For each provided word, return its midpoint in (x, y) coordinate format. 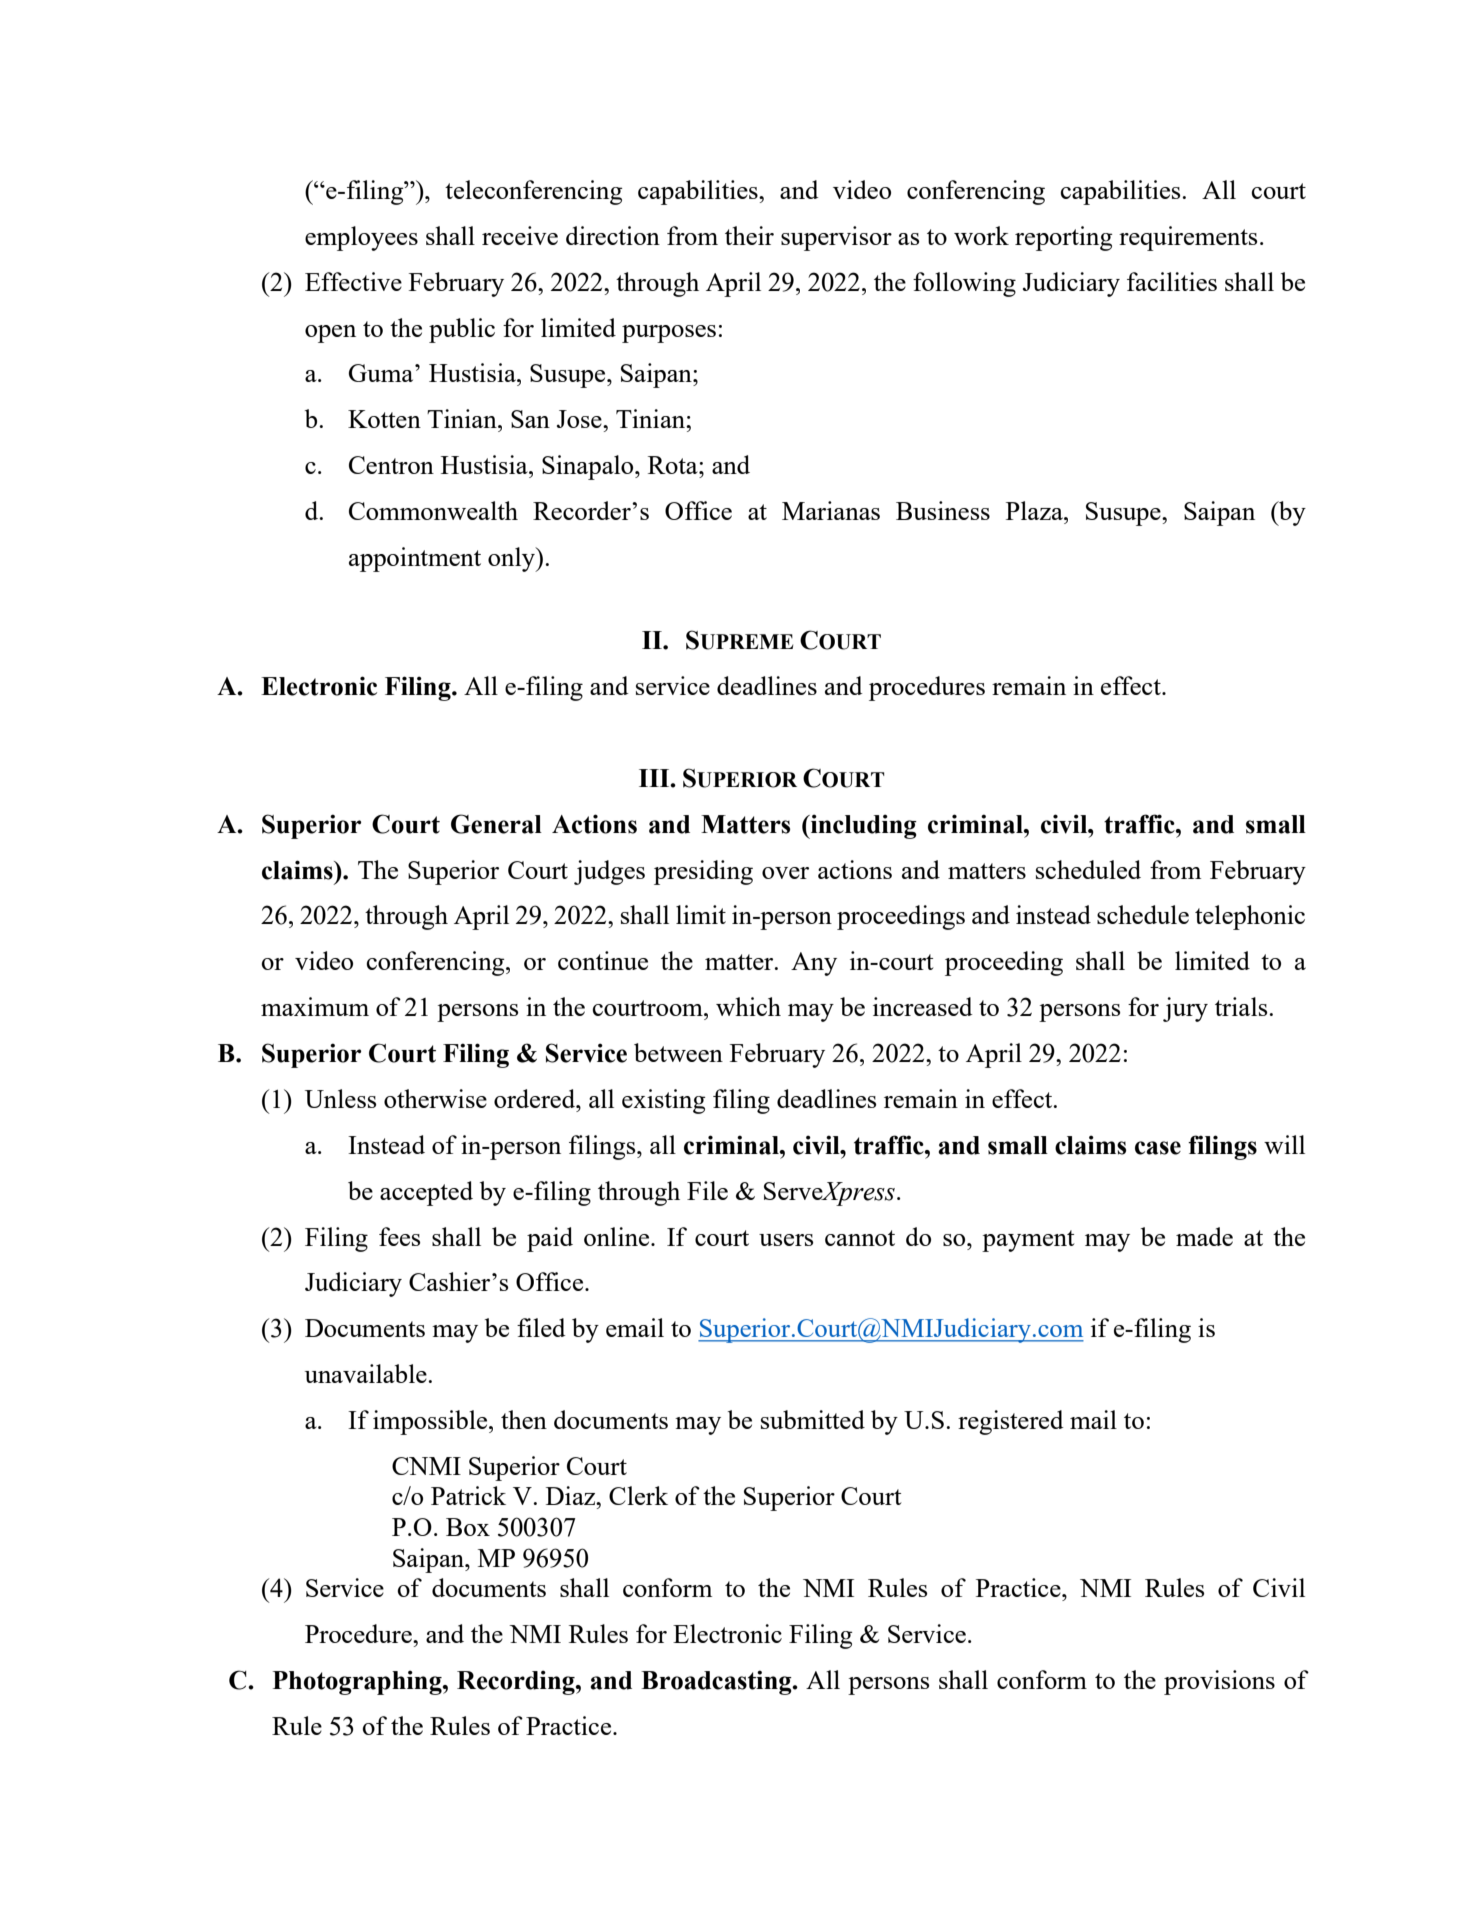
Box (468, 1527)
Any (814, 964)
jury (1185, 1009)
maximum (315, 1006)
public (462, 330)
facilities (1172, 281)
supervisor (836, 238)
